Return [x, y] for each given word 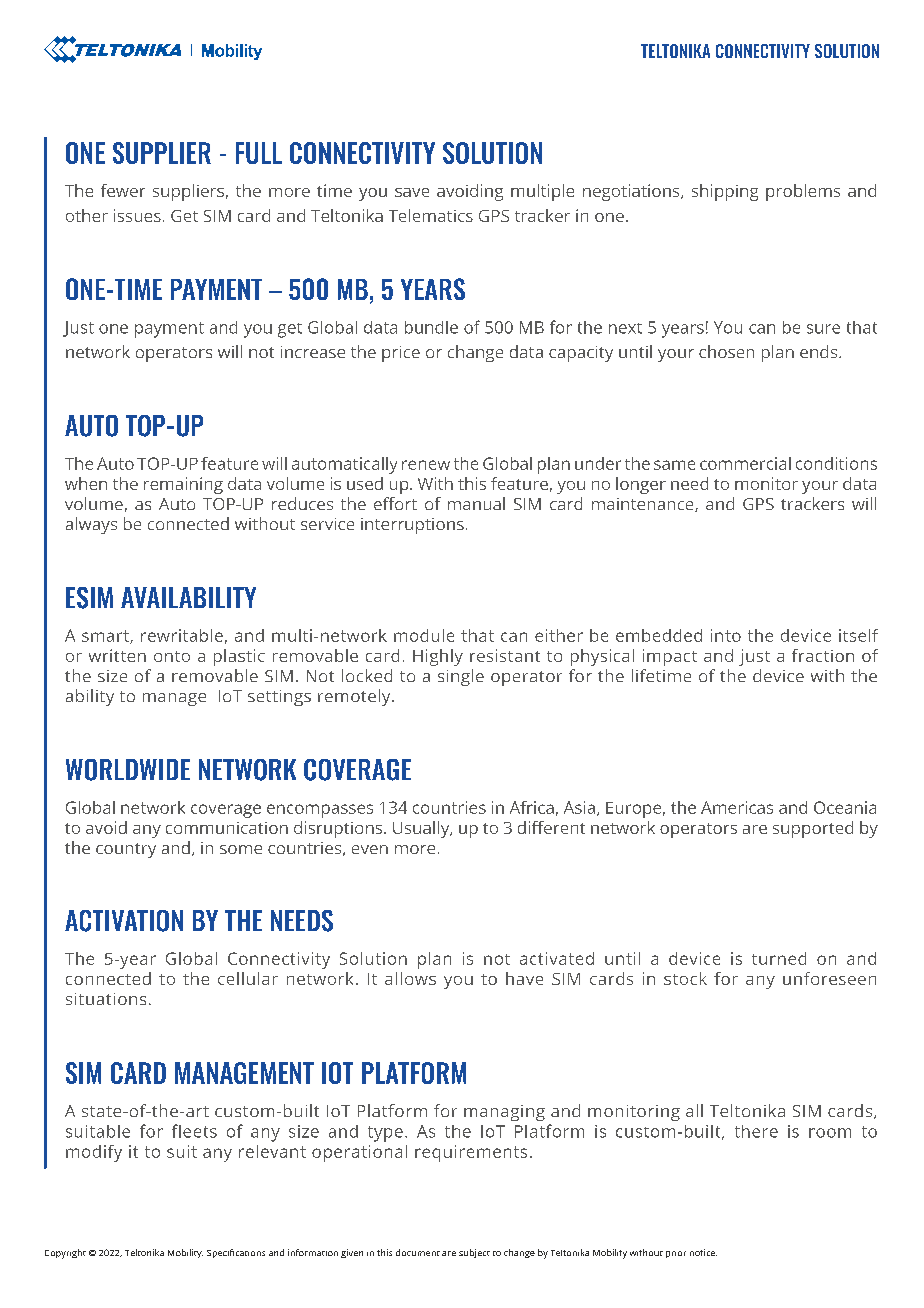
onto [172, 656]
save [412, 192]
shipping [725, 192]
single [461, 677]
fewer [123, 190]
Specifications [236, 1253]
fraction [823, 655]
